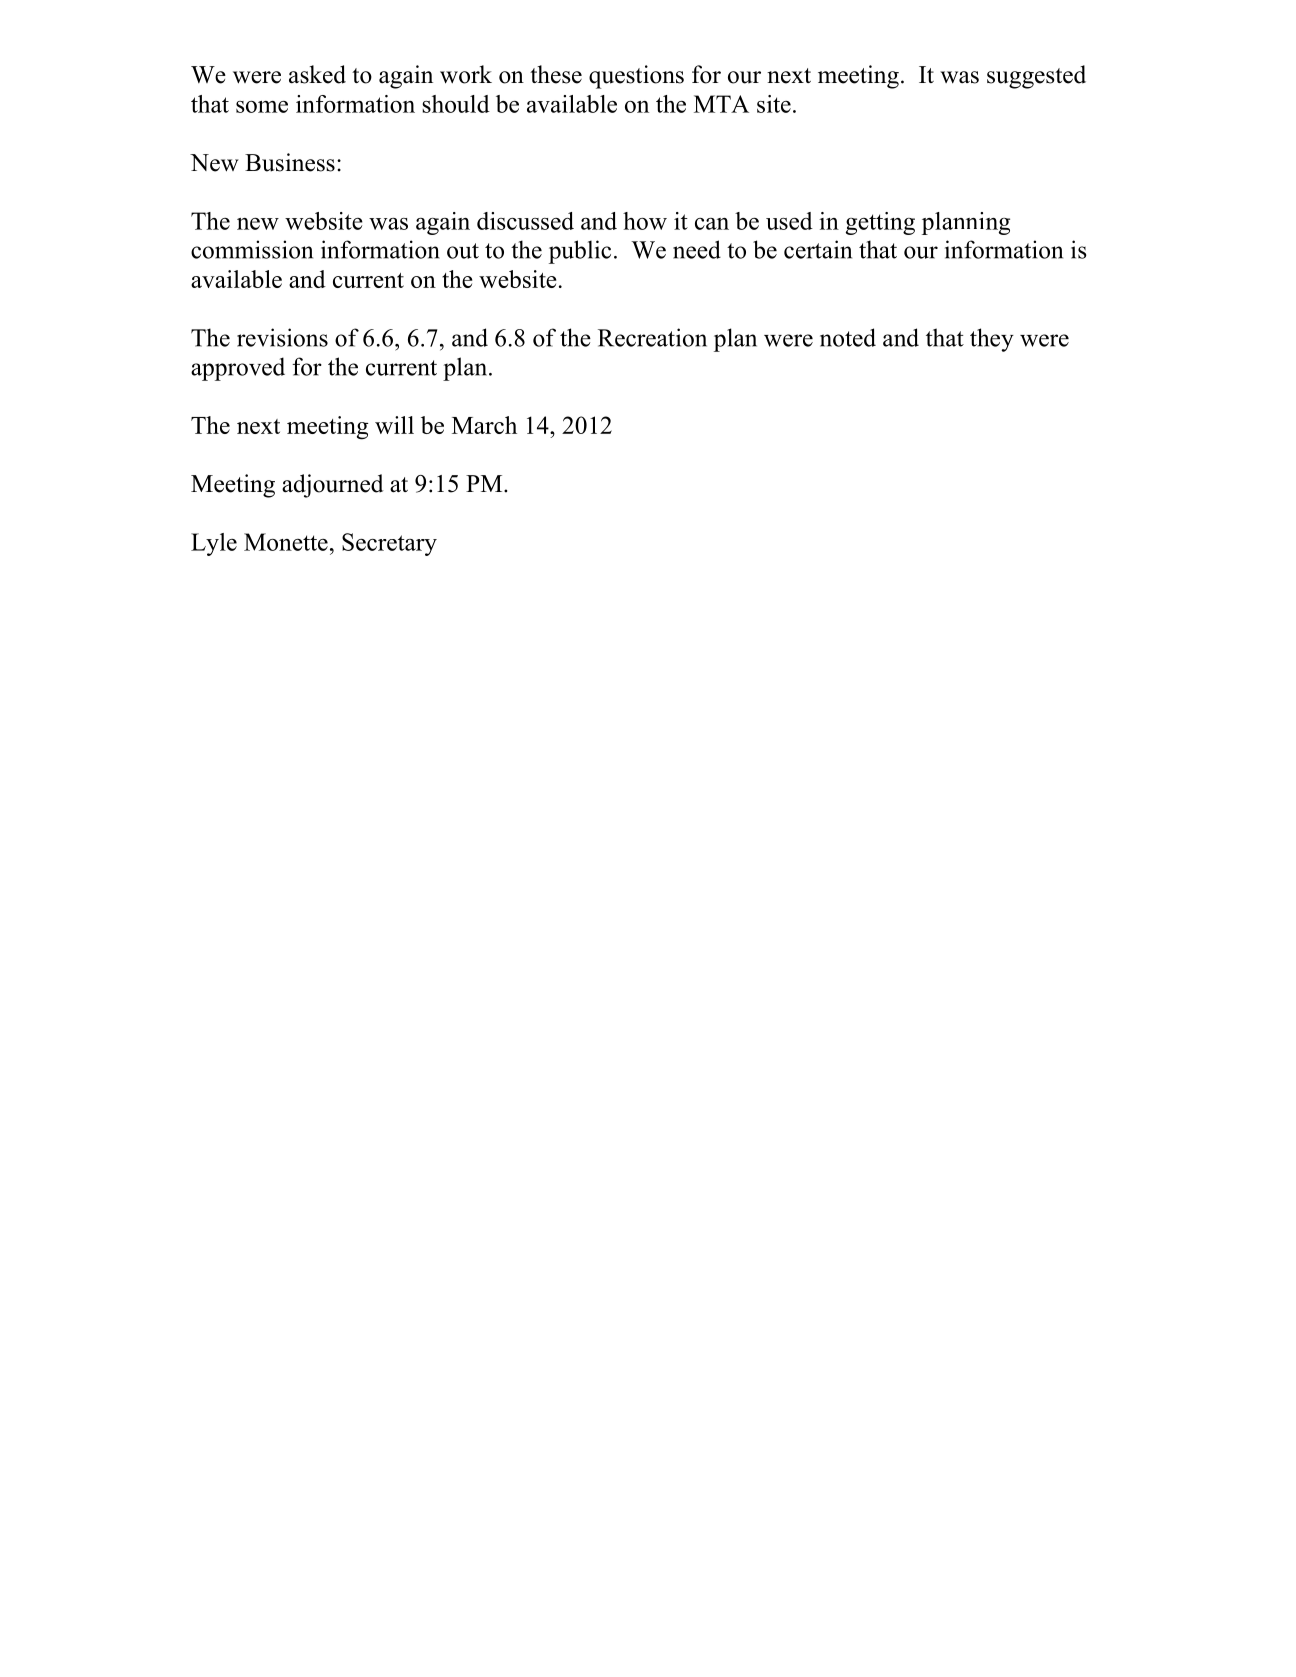 The width and height of the screenshot is (1296, 1677). Describe the element at coordinates (1036, 77) in the screenshot. I see `suggested` at that location.
